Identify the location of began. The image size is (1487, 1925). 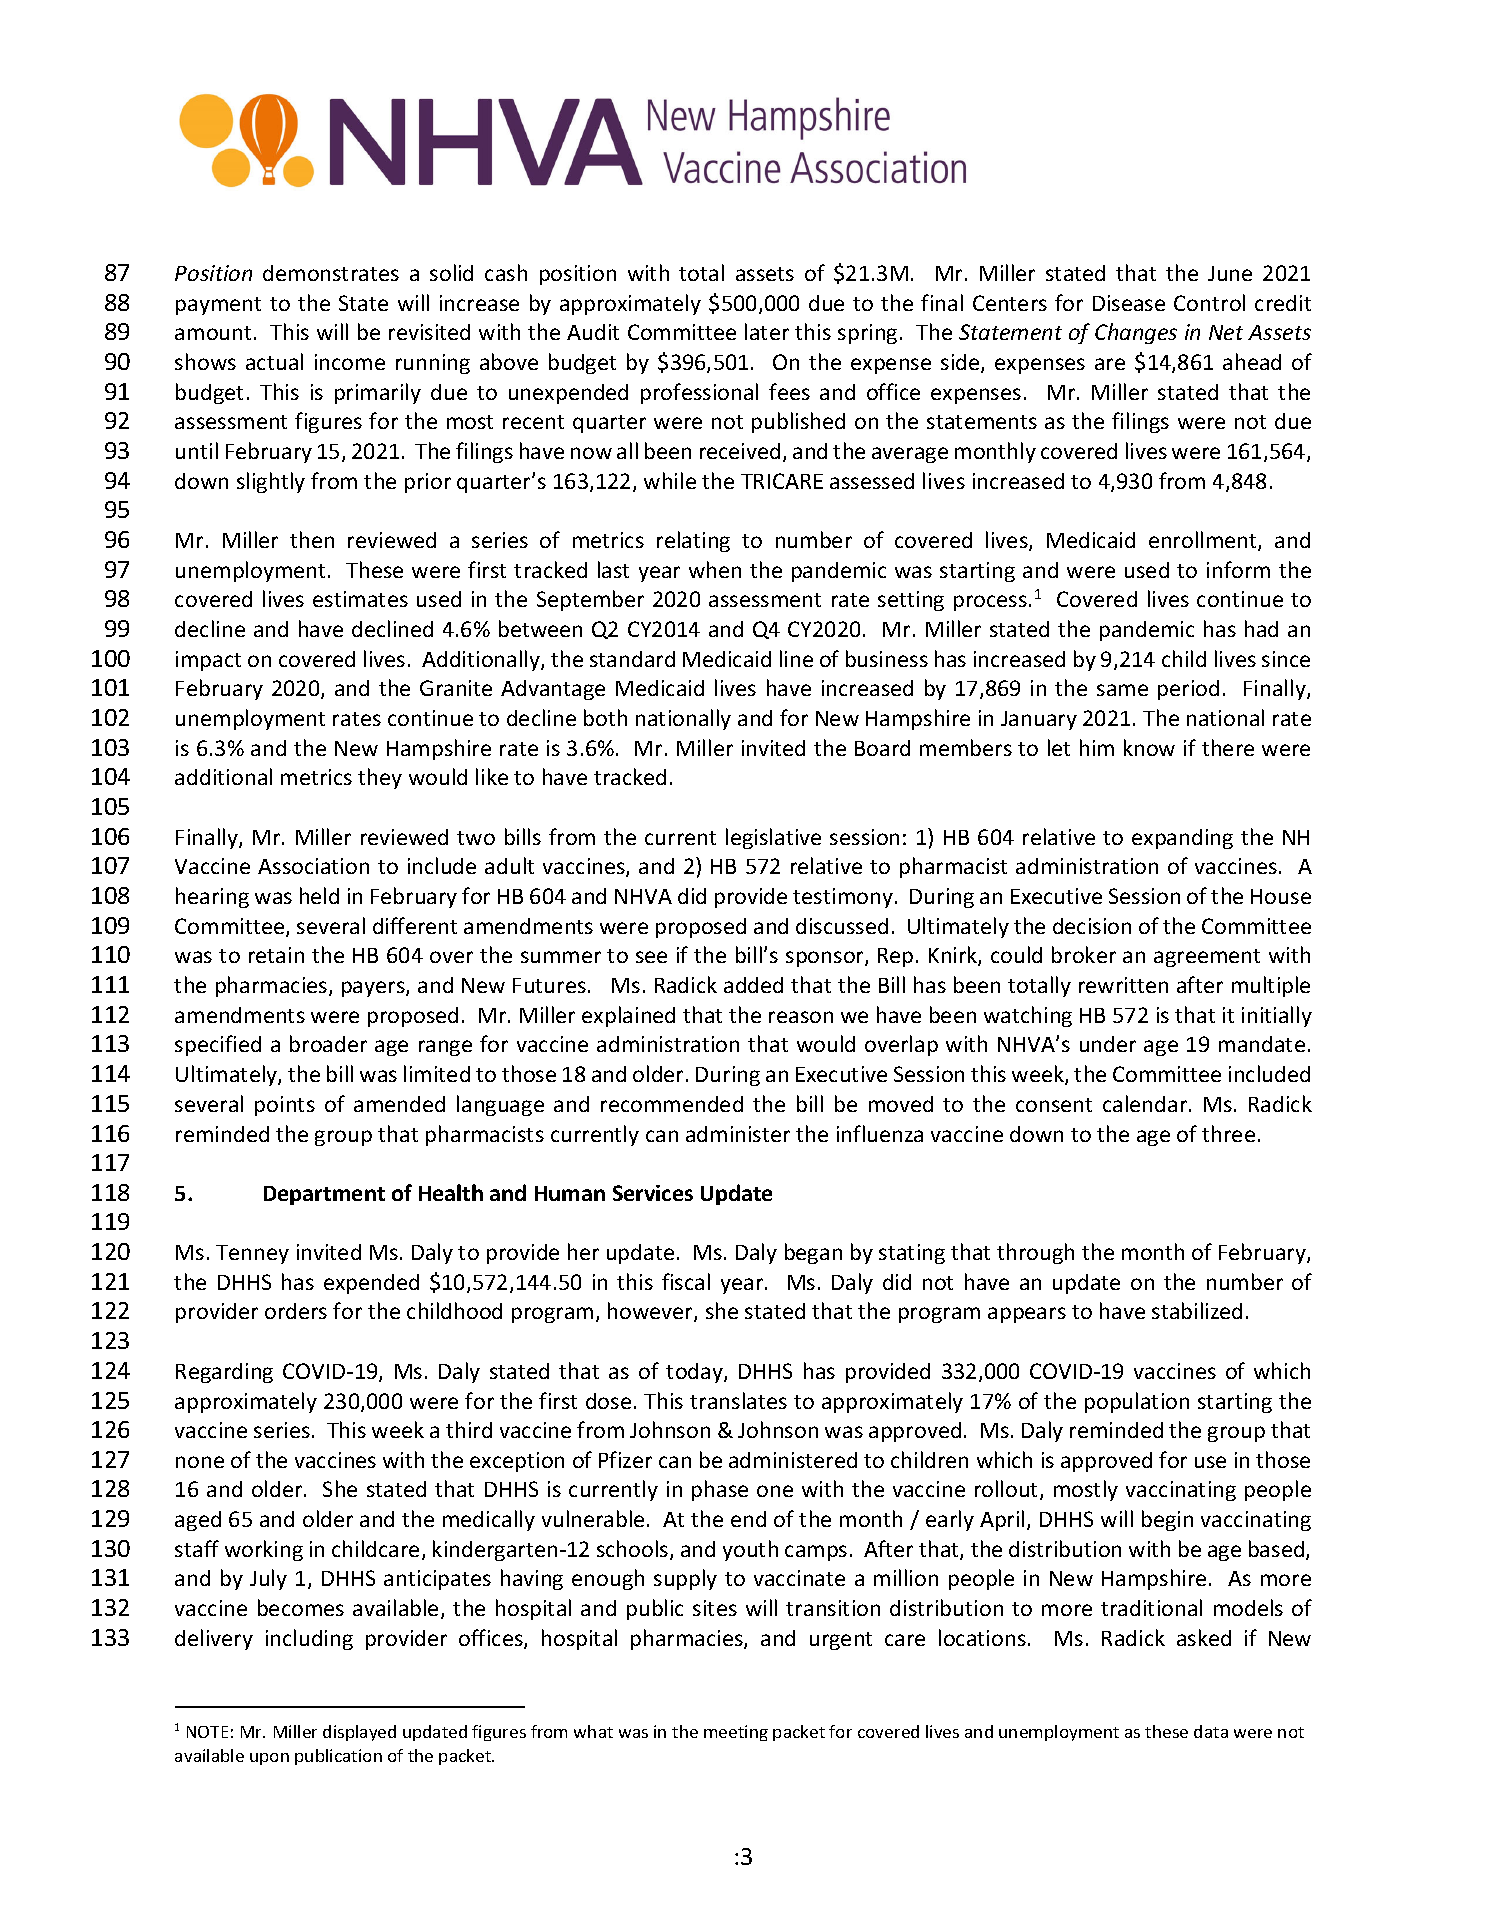
(813, 1253).
